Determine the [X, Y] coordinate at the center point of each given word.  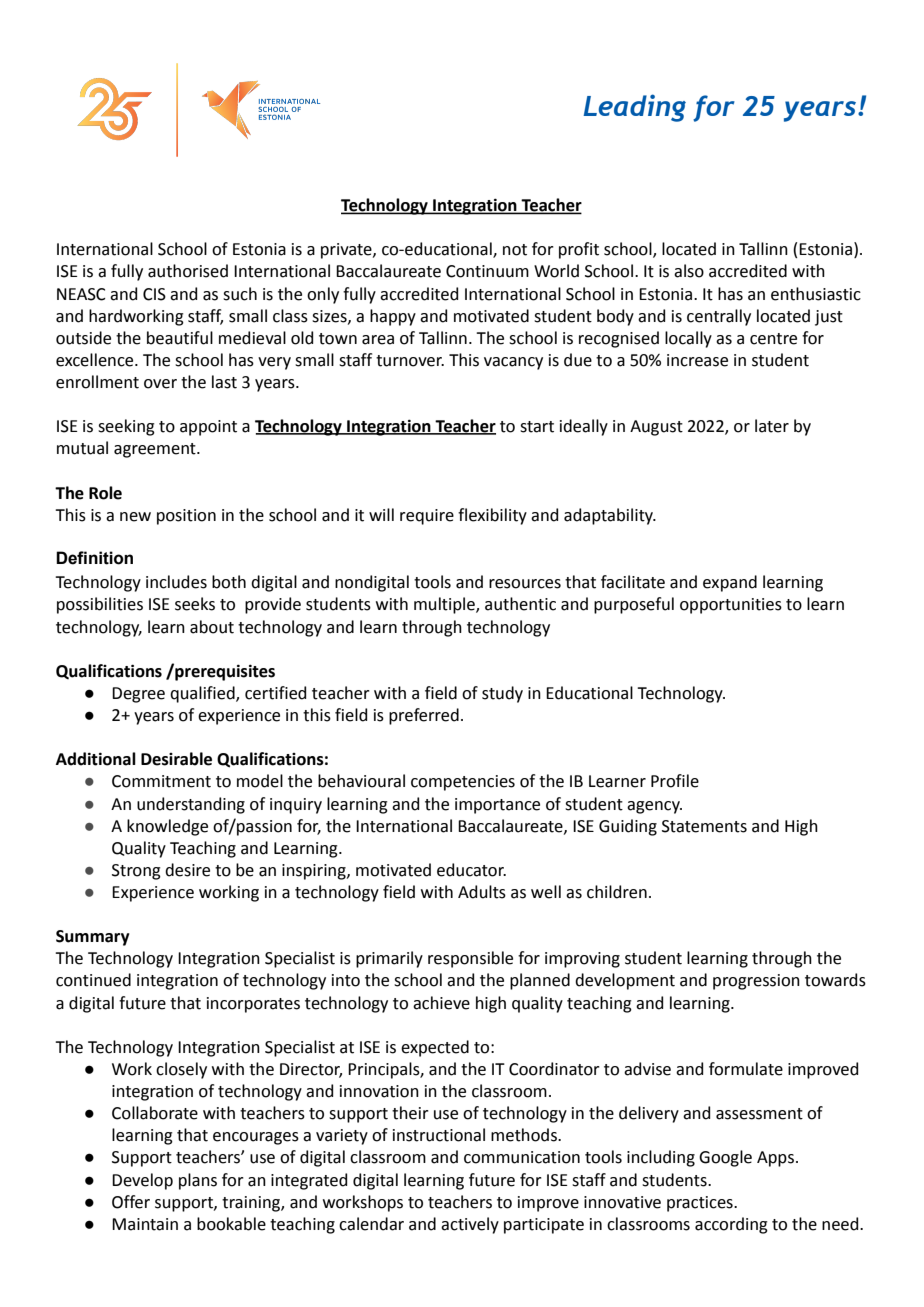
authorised [188, 271]
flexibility [492, 516]
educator [471, 870]
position [186, 517]
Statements [704, 826]
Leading [634, 108]
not [515, 250]
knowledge [167, 827]
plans [198, 1181]
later [772, 426]
